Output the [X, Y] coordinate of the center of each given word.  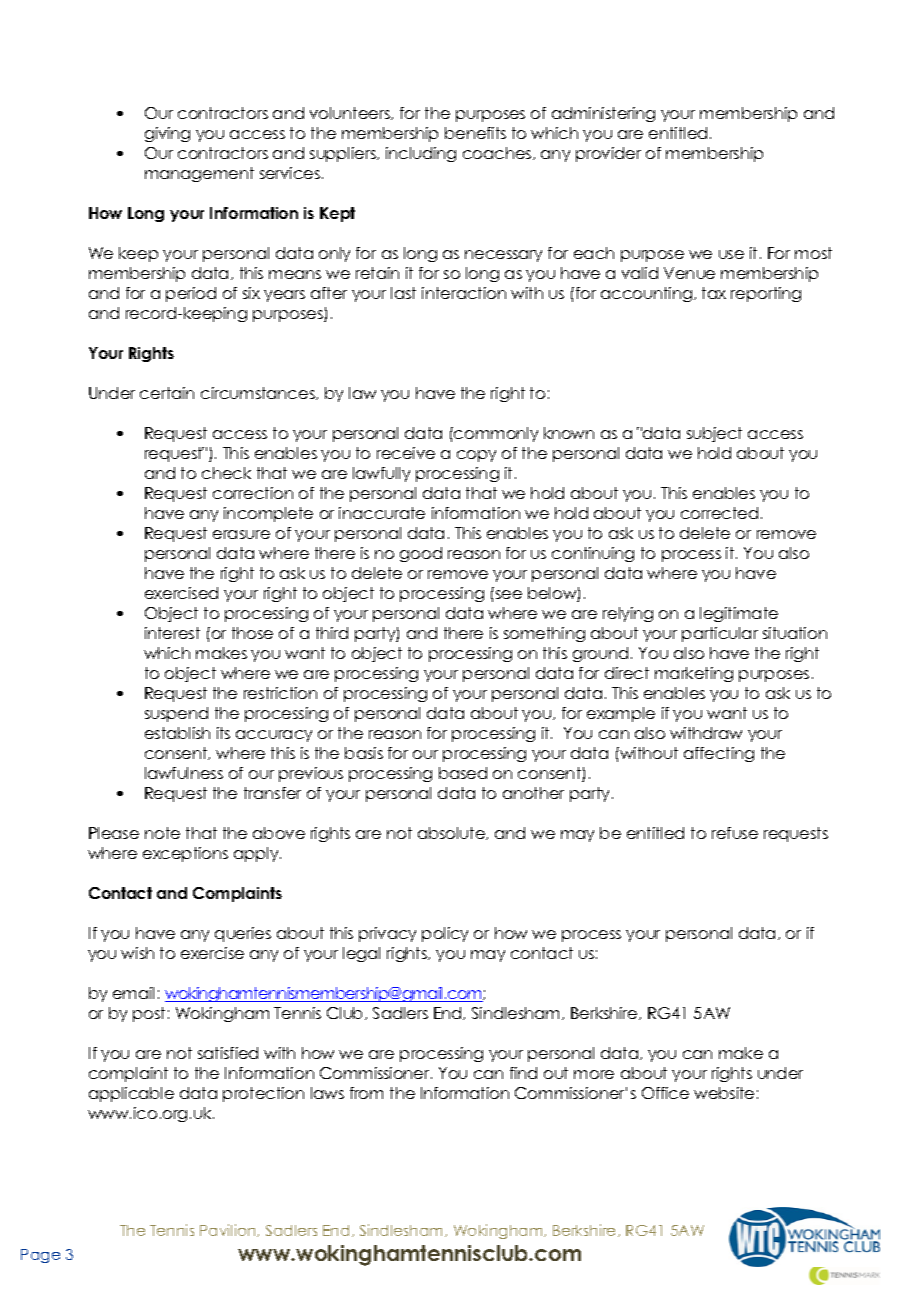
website [724, 1093]
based [463, 773]
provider [608, 154]
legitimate [739, 614]
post [149, 1014]
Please [114, 833]
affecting [719, 754]
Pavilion [229, 1230]
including [421, 154]
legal [361, 954]
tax [714, 293]
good [421, 554]
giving [167, 134]
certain [167, 393]
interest [172, 633]
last [403, 293]
